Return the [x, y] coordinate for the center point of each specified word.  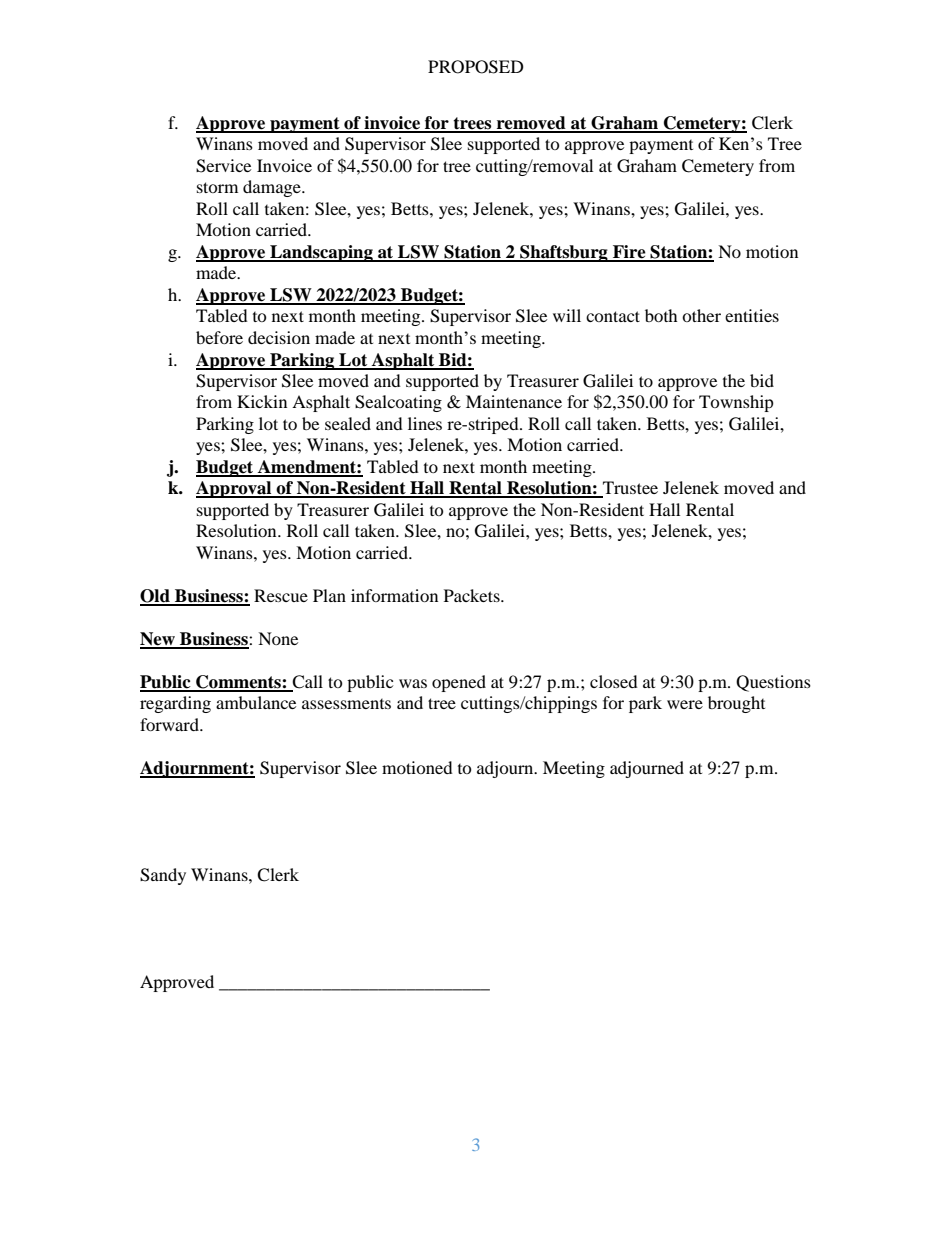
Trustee [629, 489]
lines [425, 423]
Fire [629, 253]
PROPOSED [476, 67]
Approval [235, 489]
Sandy [163, 876]
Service [223, 166]
